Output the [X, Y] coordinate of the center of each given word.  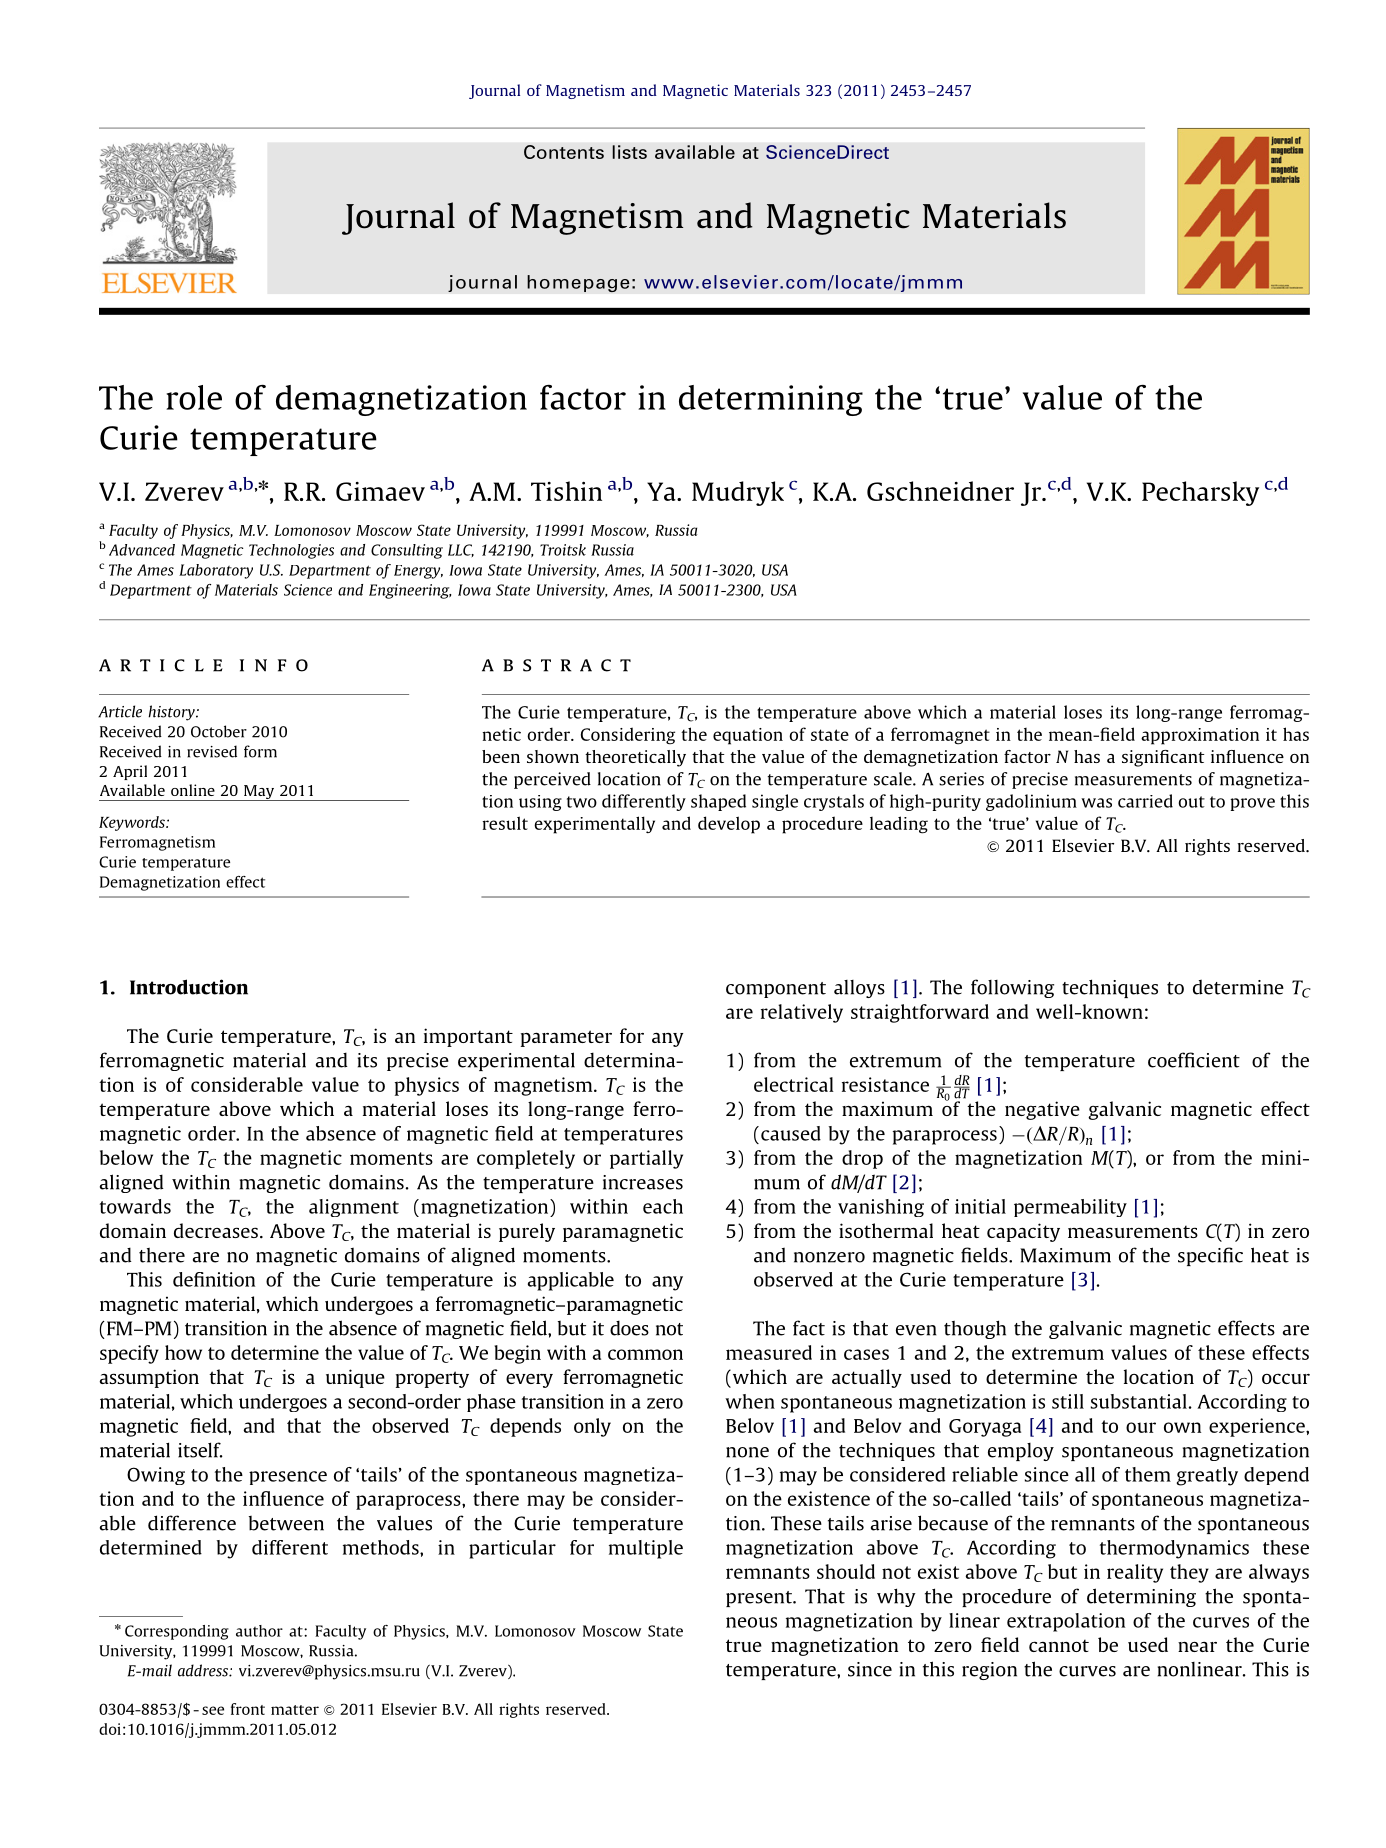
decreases [216, 1230]
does [629, 1328]
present [760, 1599]
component [776, 990]
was [1096, 803]
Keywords [133, 823]
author [259, 1631]
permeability [1070, 1208]
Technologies [291, 551]
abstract [556, 665]
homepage [578, 283]
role [194, 397]
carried [1145, 801]
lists [629, 152]
